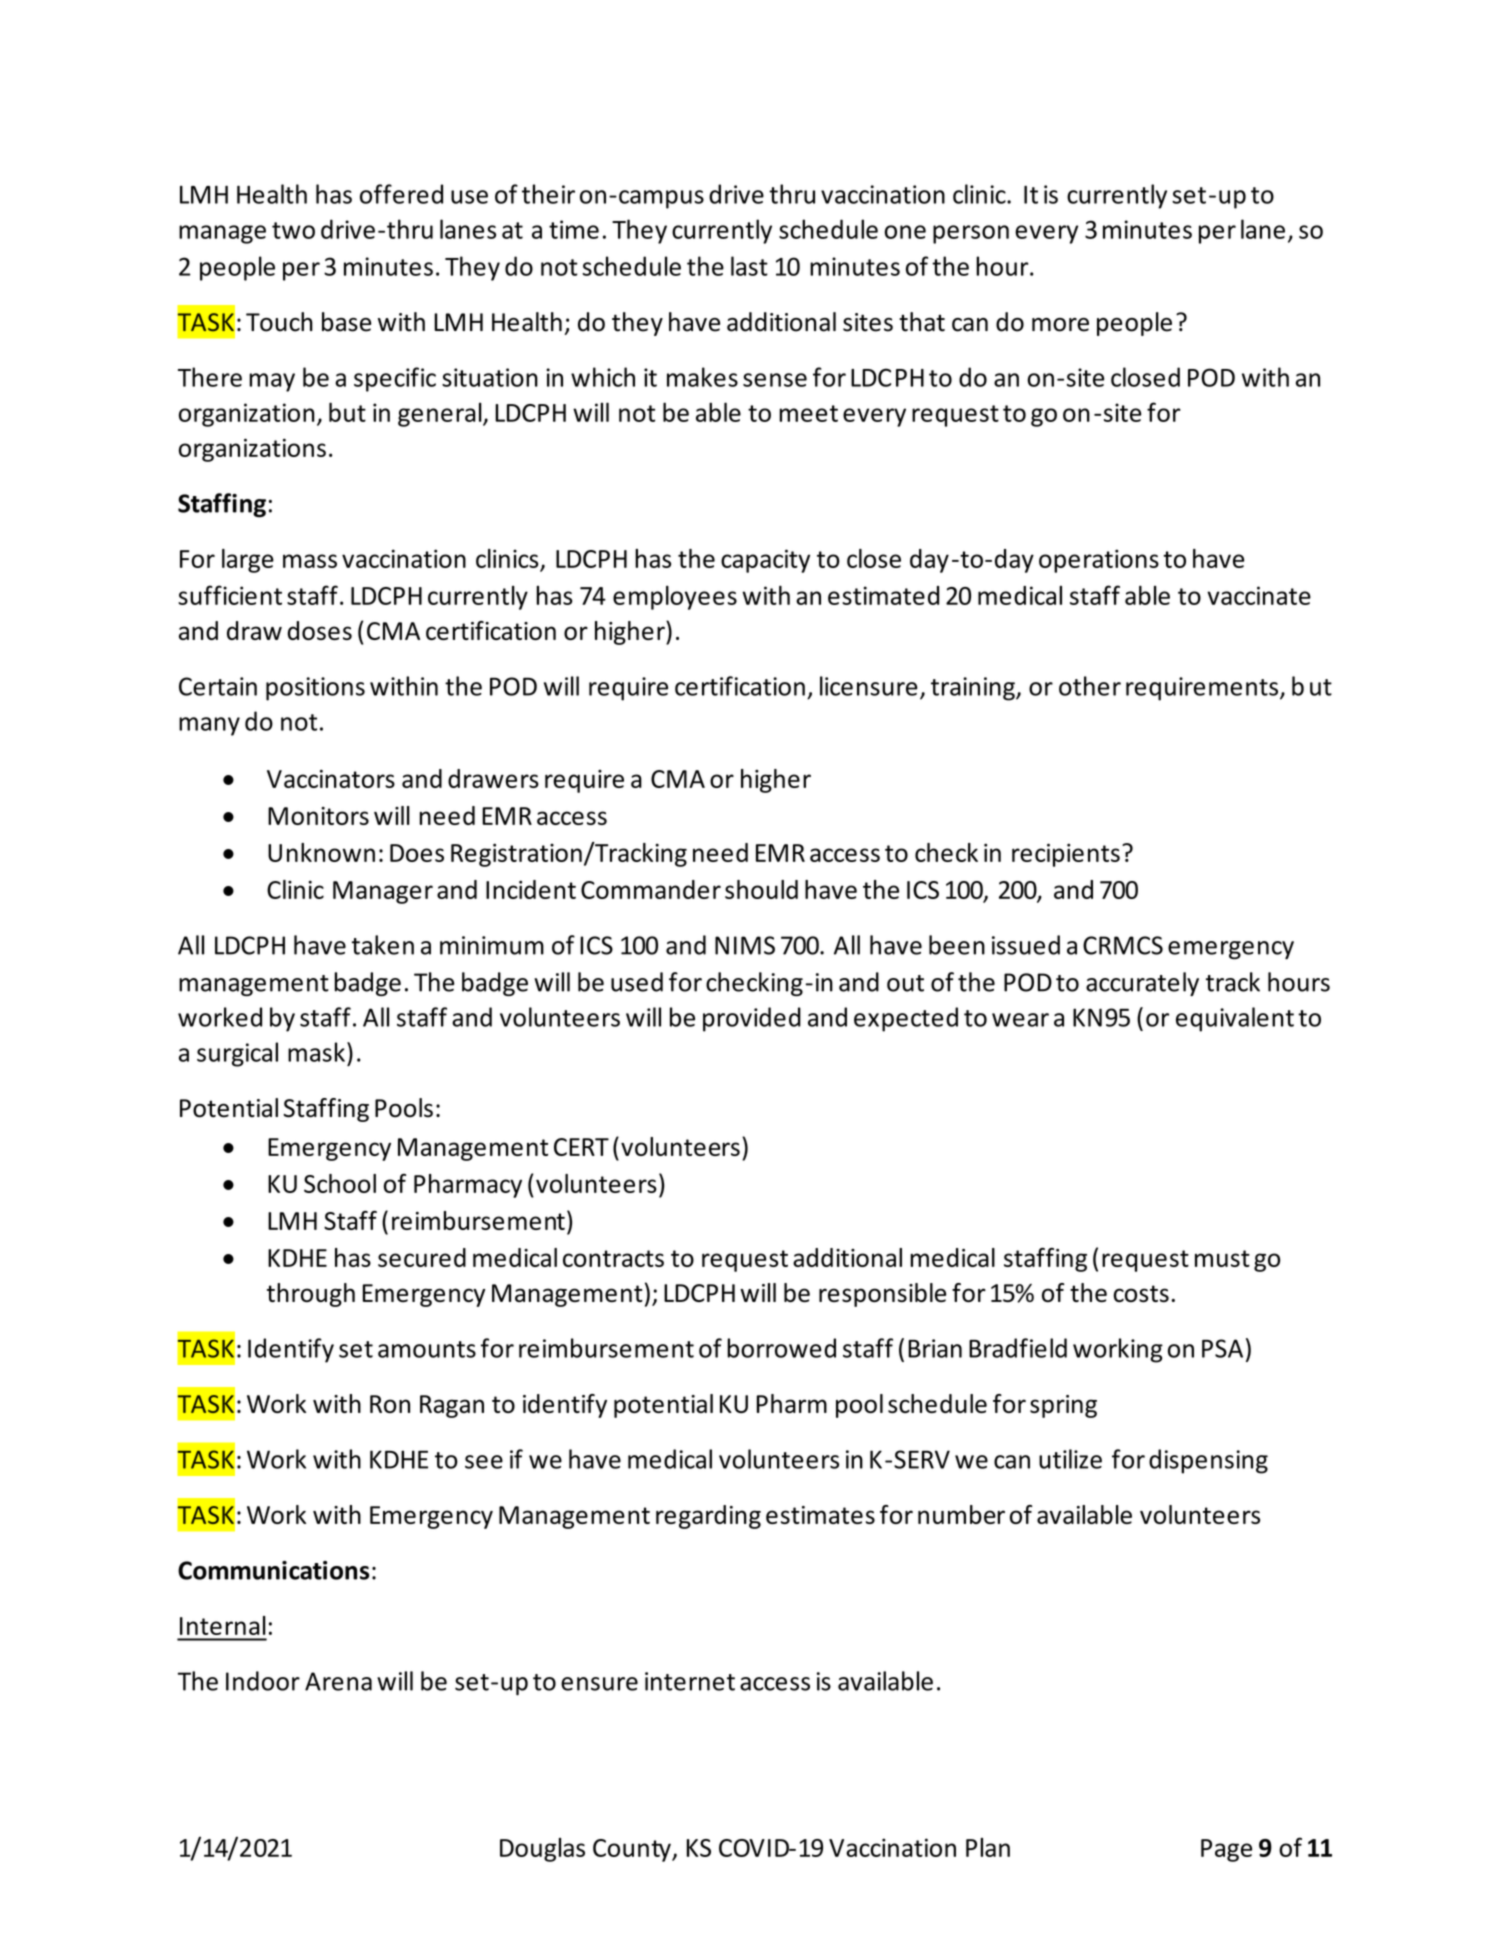  What do you see at coordinates (752, 1019) in the image?
I see `provided` at bounding box center [752, 1019].
